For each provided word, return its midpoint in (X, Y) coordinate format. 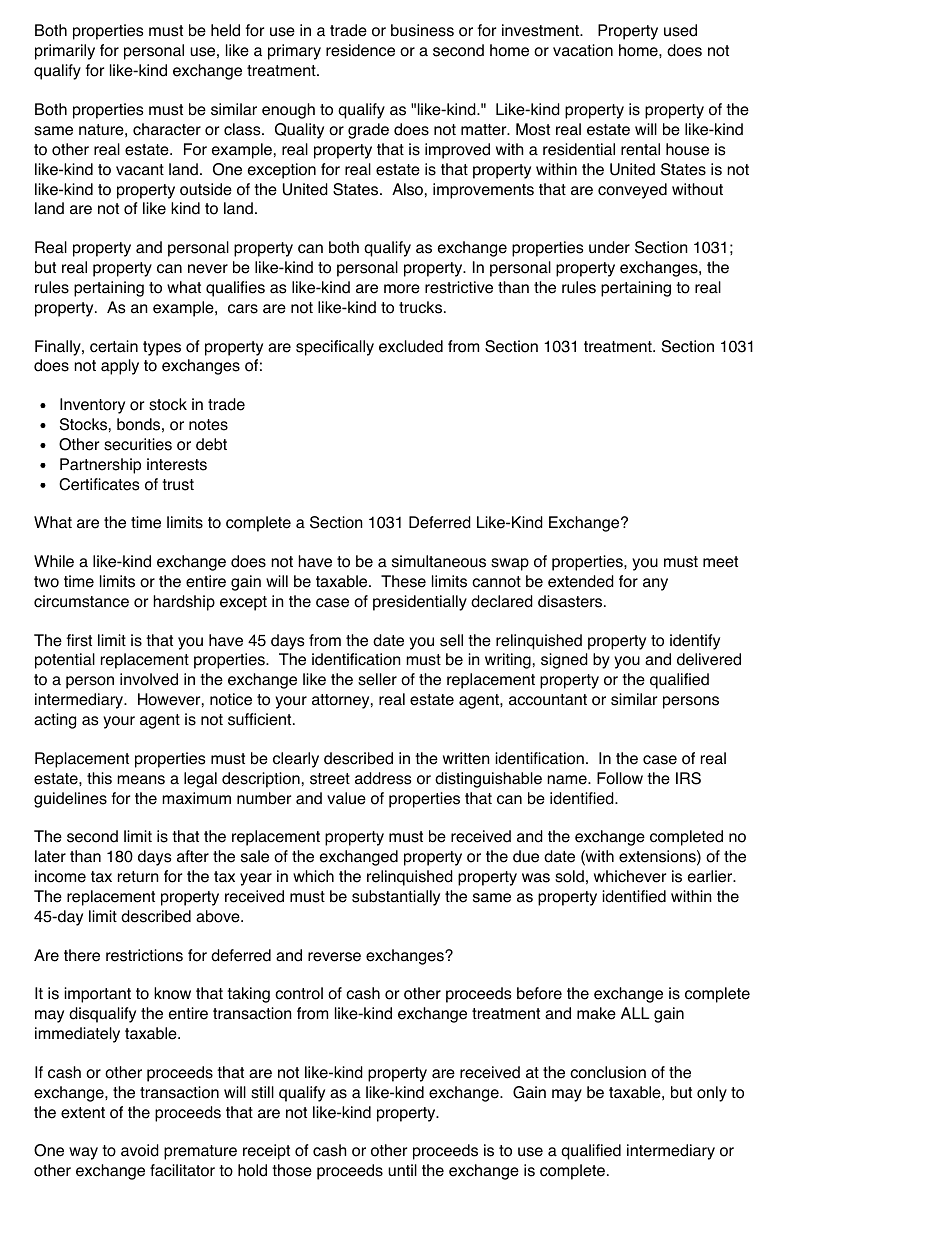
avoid (140, 1150)
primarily (65, 52)
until (402, 1170)
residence (360, 50)
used (680, 30)
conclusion (608, 1072)
